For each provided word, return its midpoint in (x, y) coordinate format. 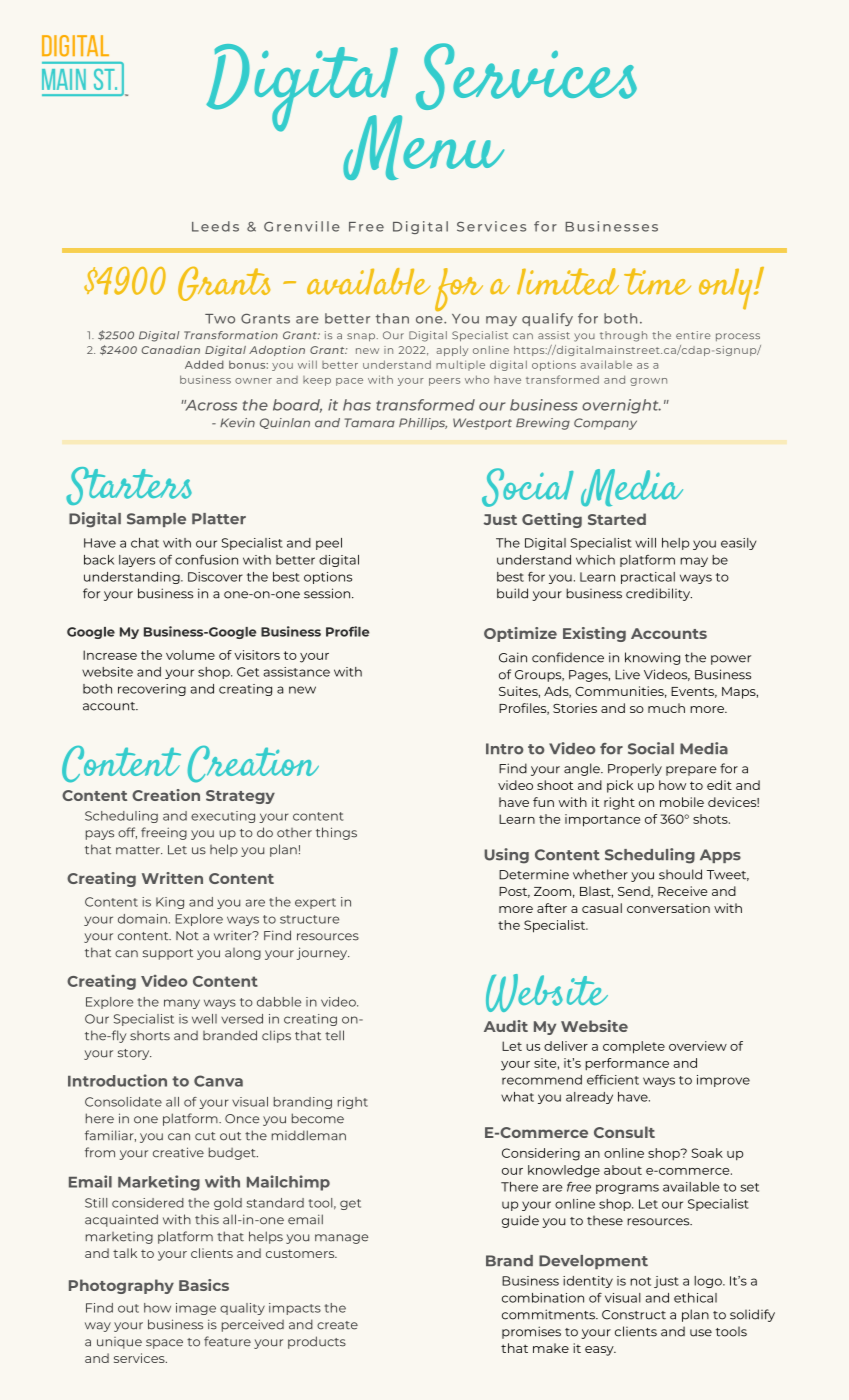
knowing (652, 658)
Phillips (423, 424)
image (196, 1309)
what (517, 1097)
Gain (513, 657)
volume (190, 655)
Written (172, 878)
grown (648, 382)
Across (210, 405)
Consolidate (123, 1102)
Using (506, 856)
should (680, 874)
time (657, 281)
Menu (423, 147)
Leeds (215, 226)
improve (723, 1081)
